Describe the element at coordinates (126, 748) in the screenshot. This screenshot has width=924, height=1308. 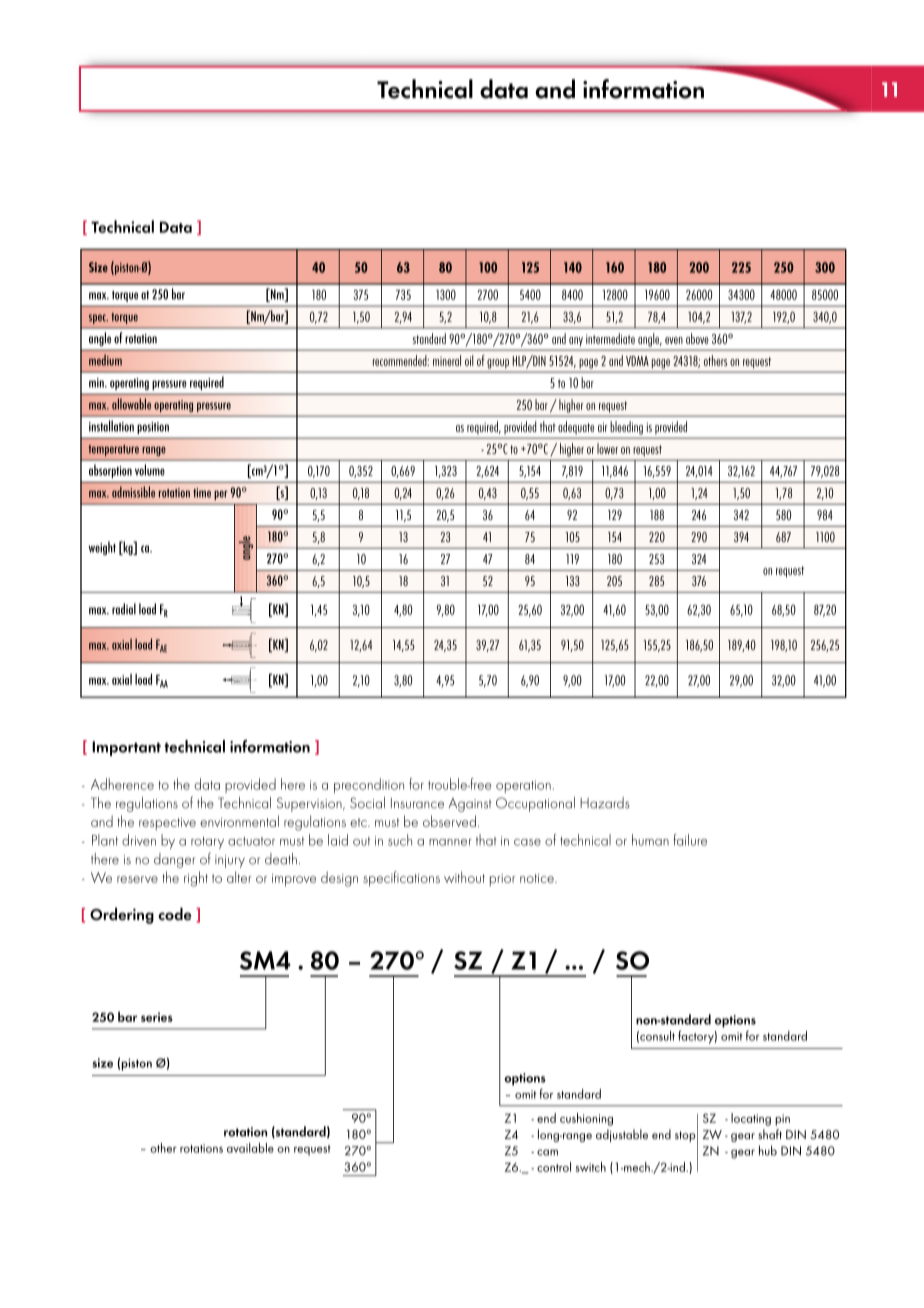
I see `Important` at that location.
